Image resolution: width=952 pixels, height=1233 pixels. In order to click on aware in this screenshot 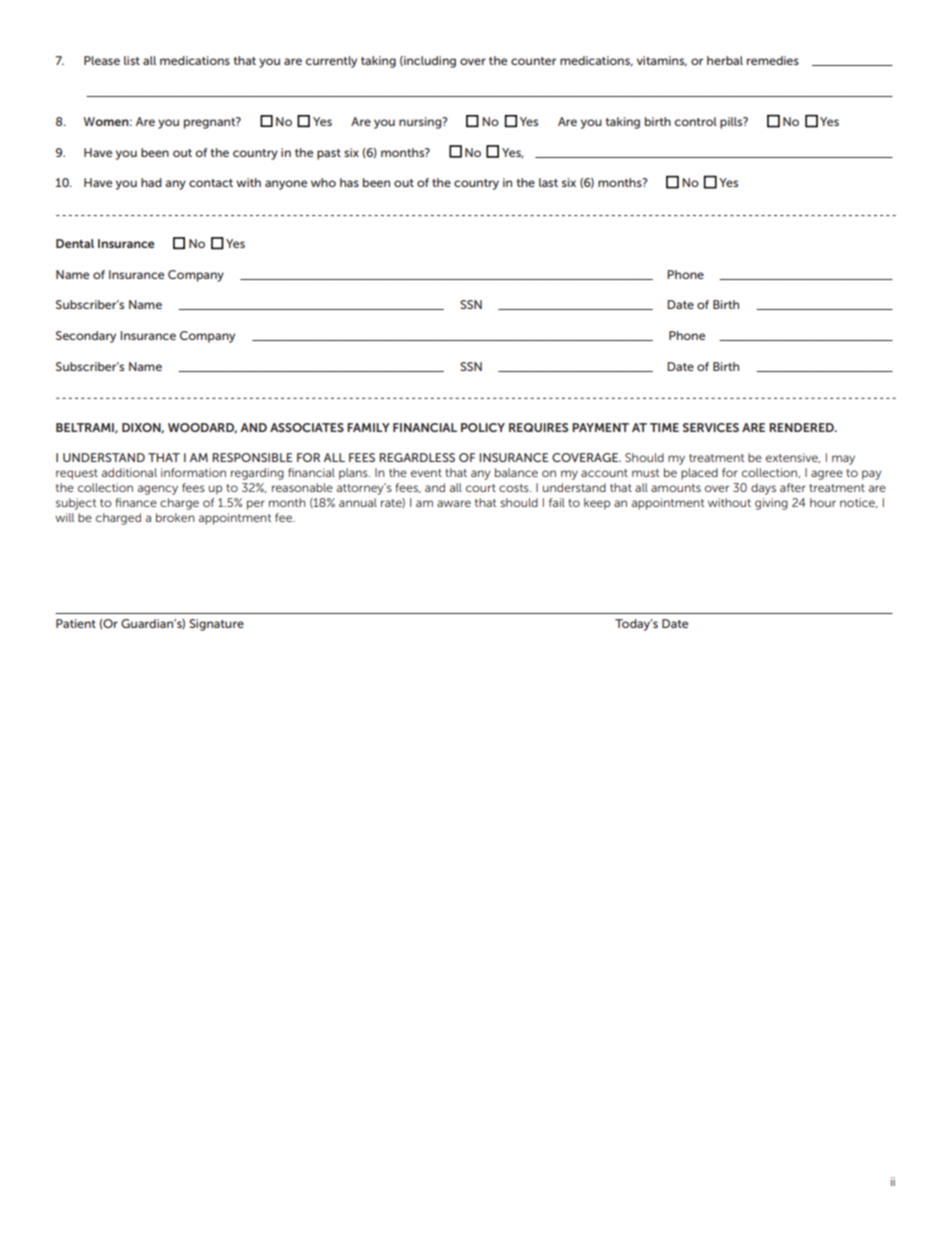, I will do `click(454, 503)`.
